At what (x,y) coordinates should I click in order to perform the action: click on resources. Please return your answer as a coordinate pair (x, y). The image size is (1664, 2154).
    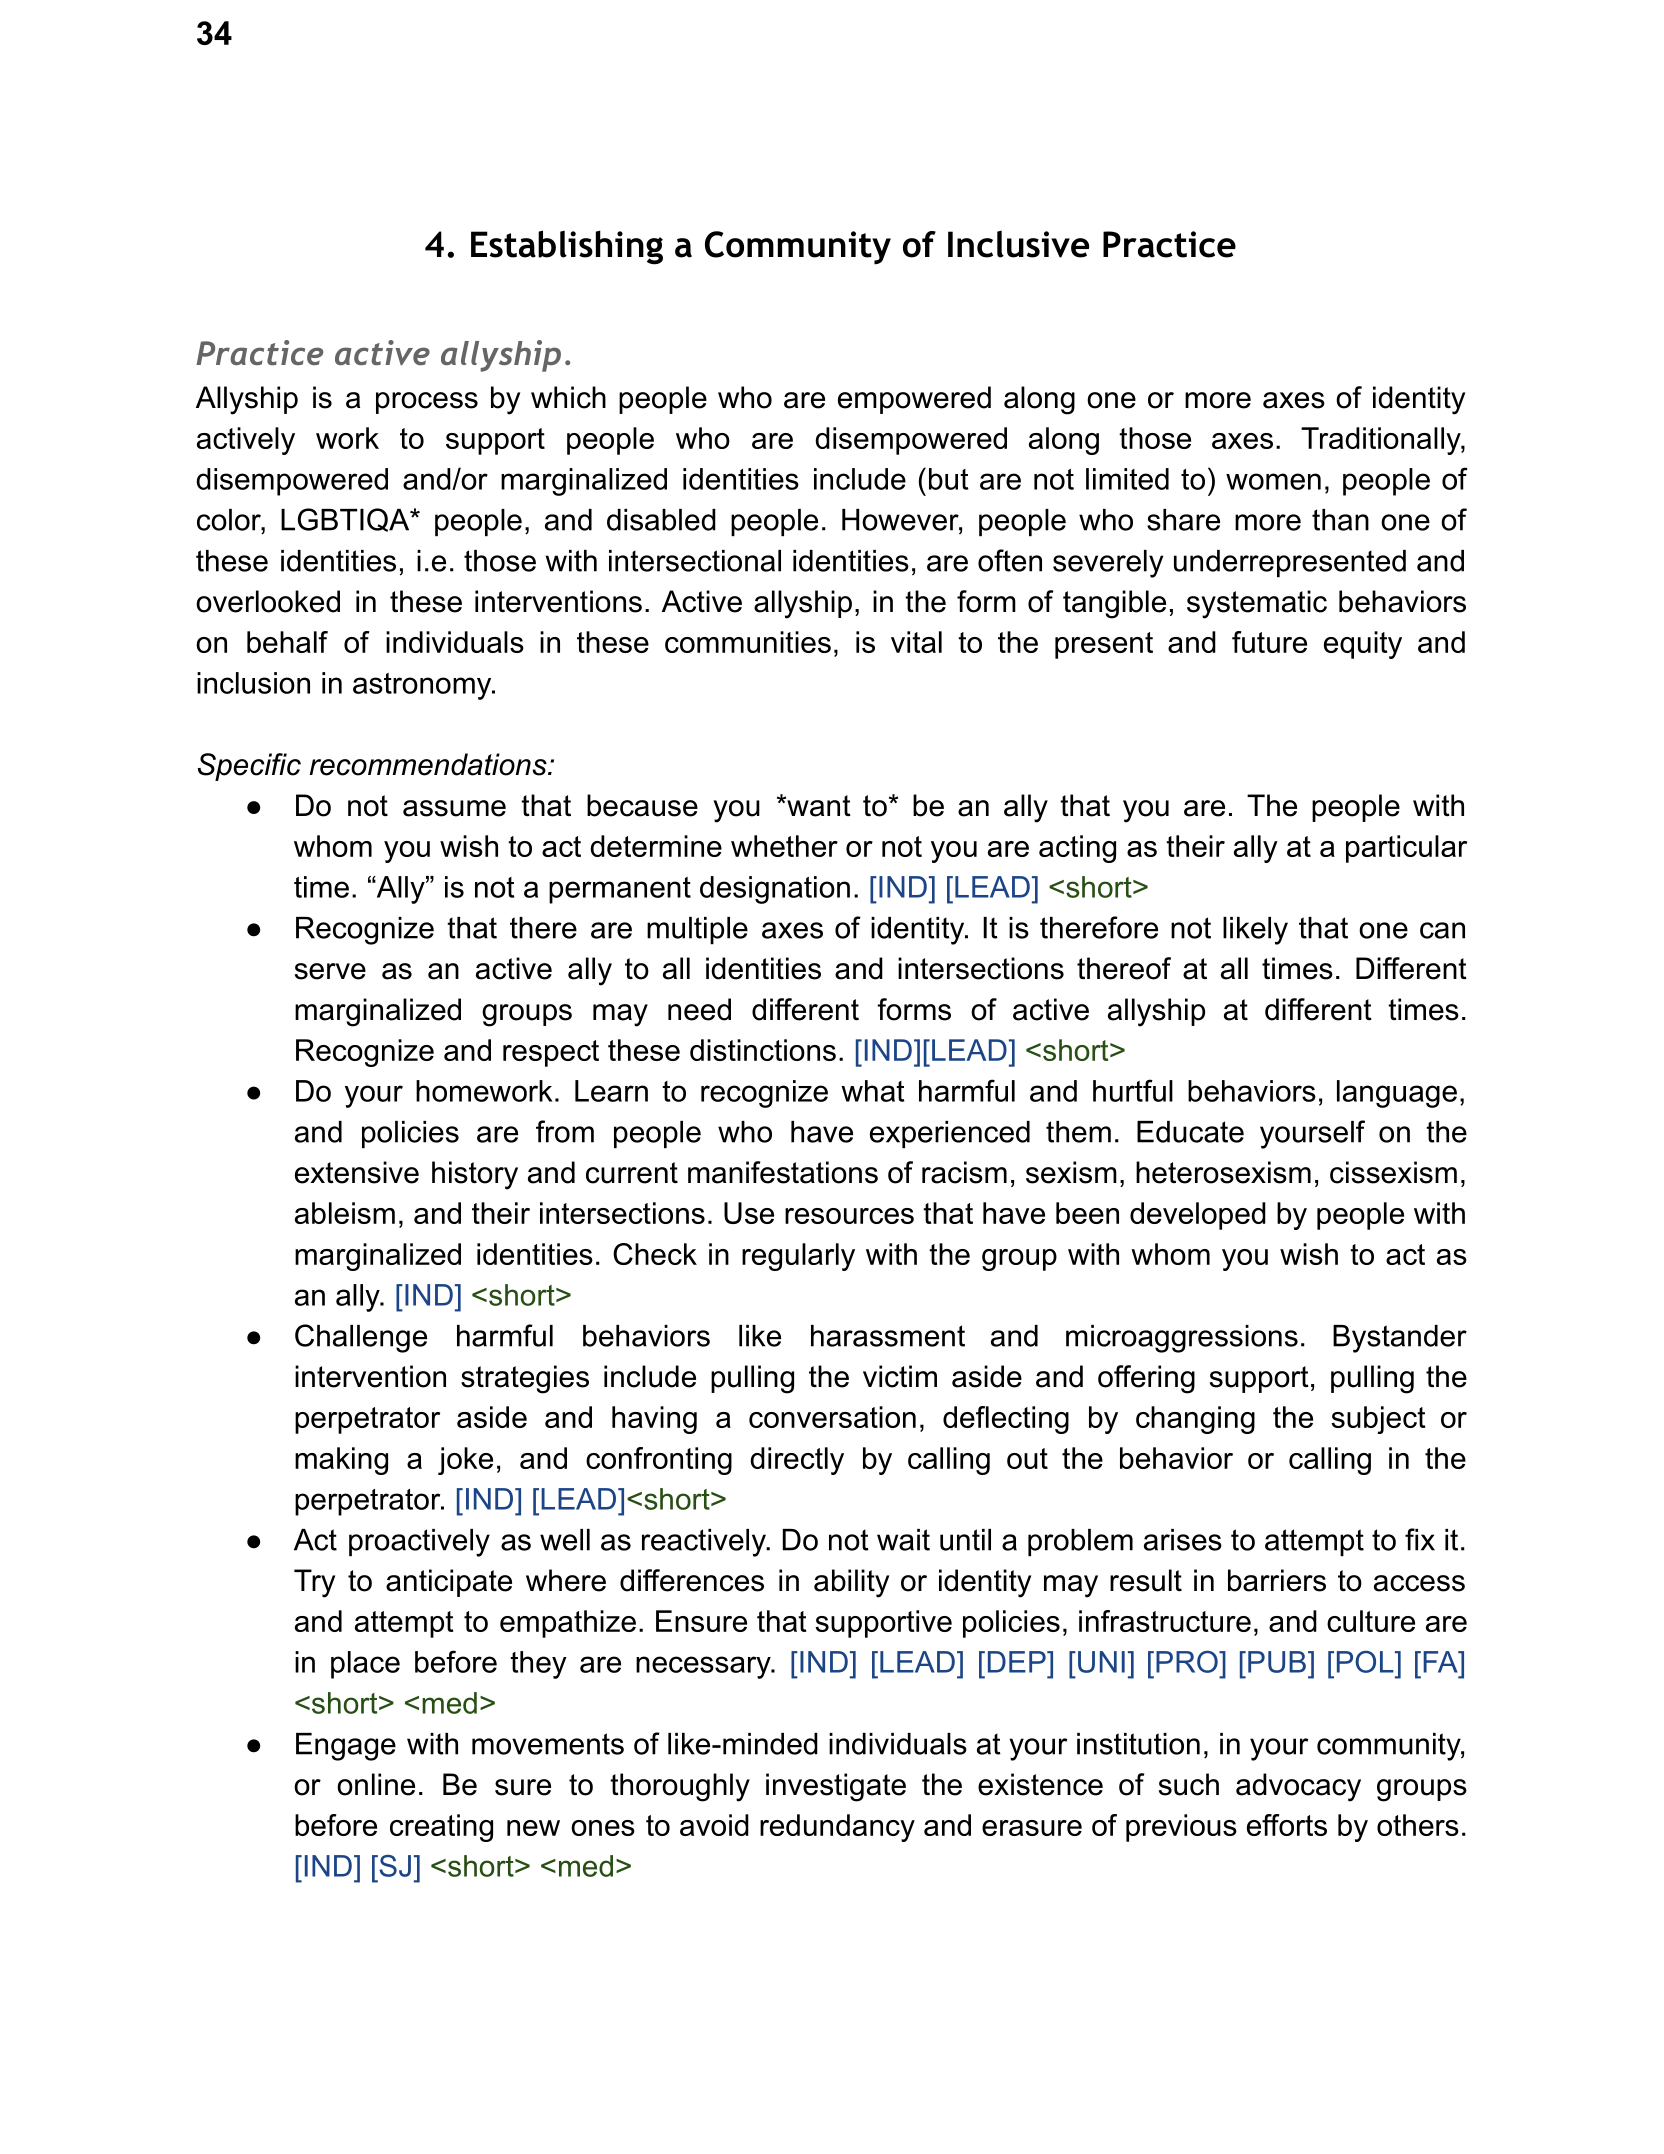
    Looking at the image, I should click on (849, 1216).
